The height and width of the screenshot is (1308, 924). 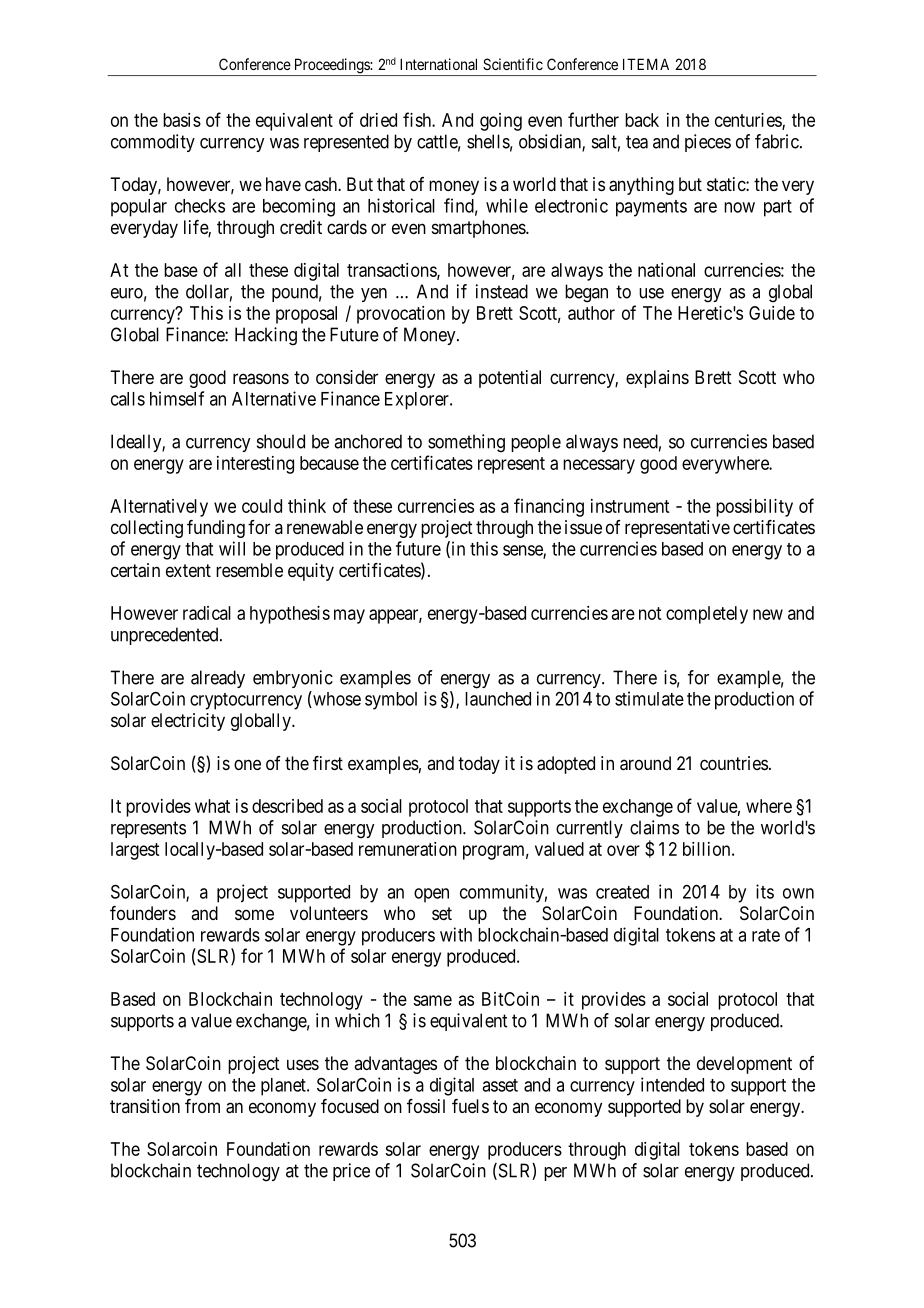 I want to click on going, so click(x=501, y=122).
